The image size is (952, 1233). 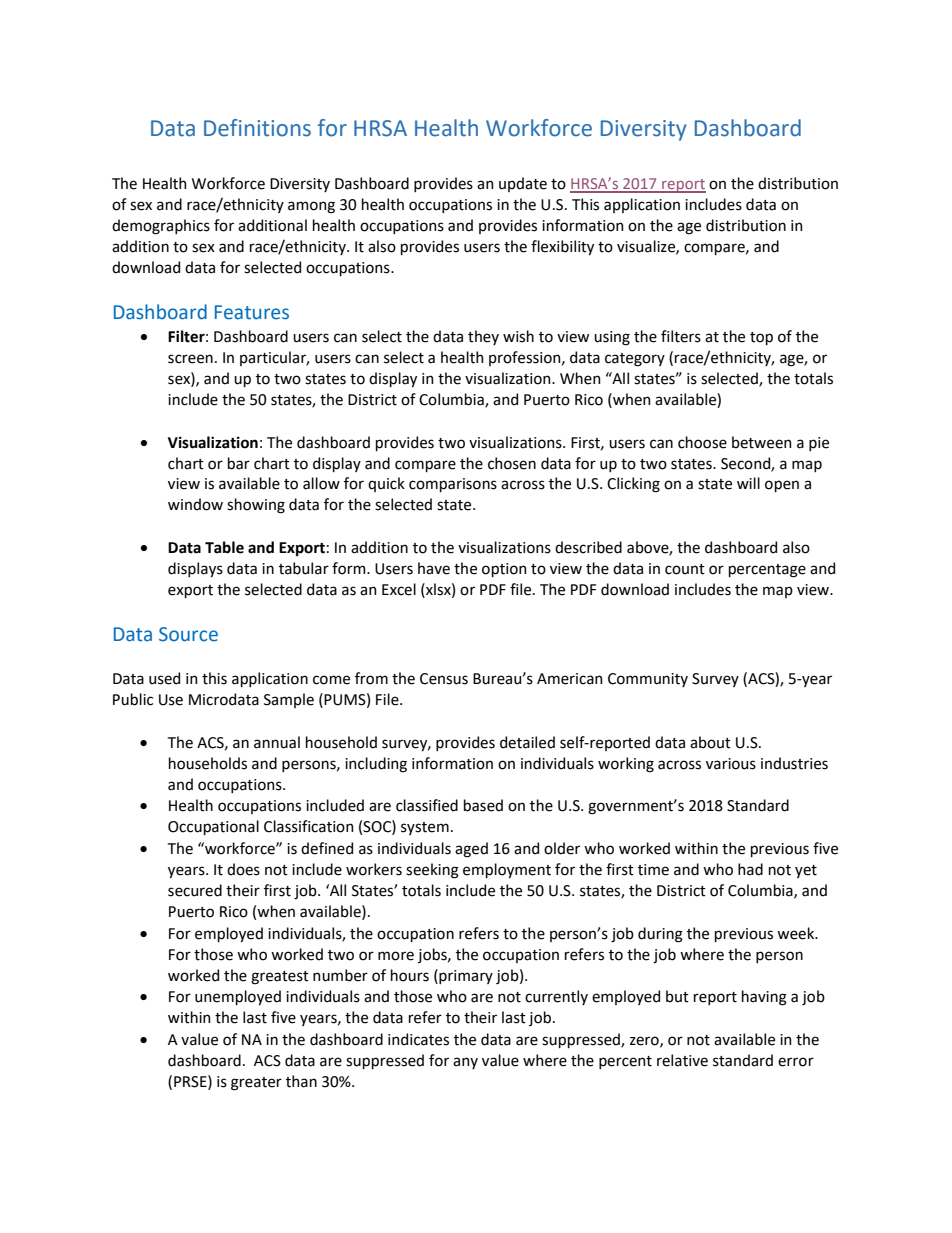 What do you see at coordinates (256, 1084) in the screenshot?
I see `greater` at bounding box center [256, 1084].
